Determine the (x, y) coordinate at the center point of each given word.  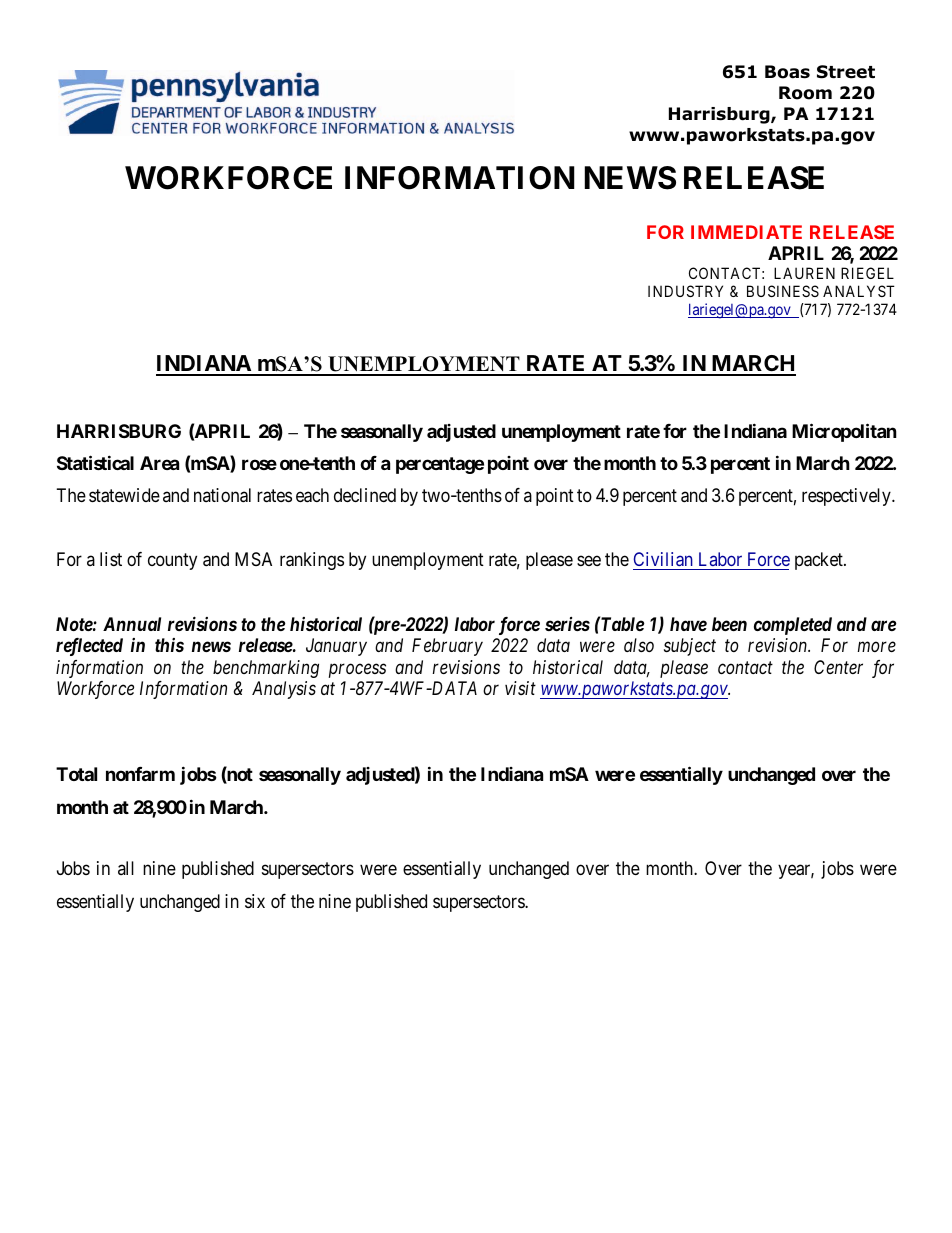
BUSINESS (783, 291)
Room (805, 93)
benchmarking (266, 669)
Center (838, 667)
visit (520, 688)
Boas (787, 72)
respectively (847, 497)
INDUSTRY (685, 291)
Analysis (284, 690)
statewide (124, 495)
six (255, 901)
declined (365, 495)
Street (846, 72)
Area (159, 463)
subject (690, 647)
